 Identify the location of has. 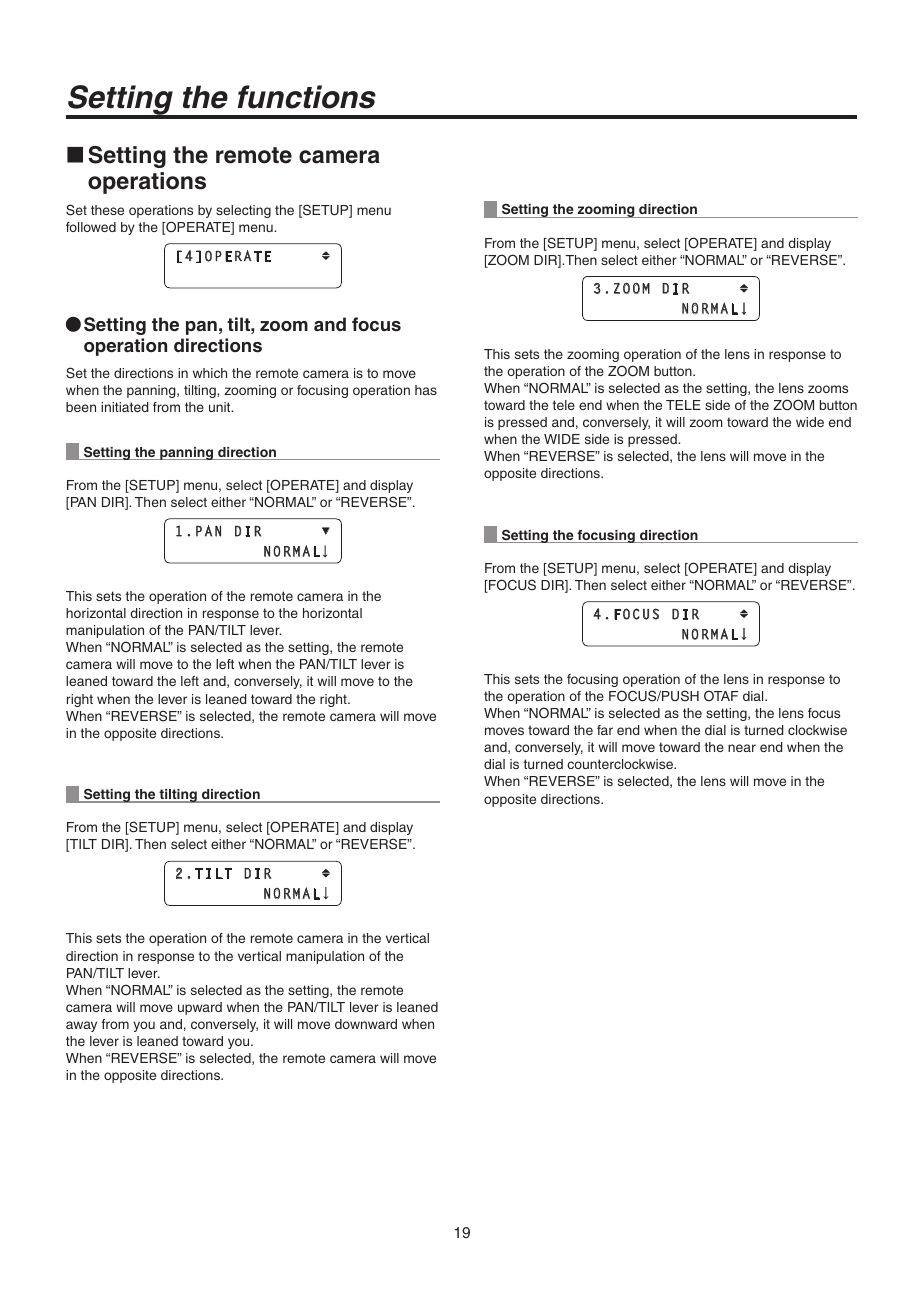
(426, 390).
